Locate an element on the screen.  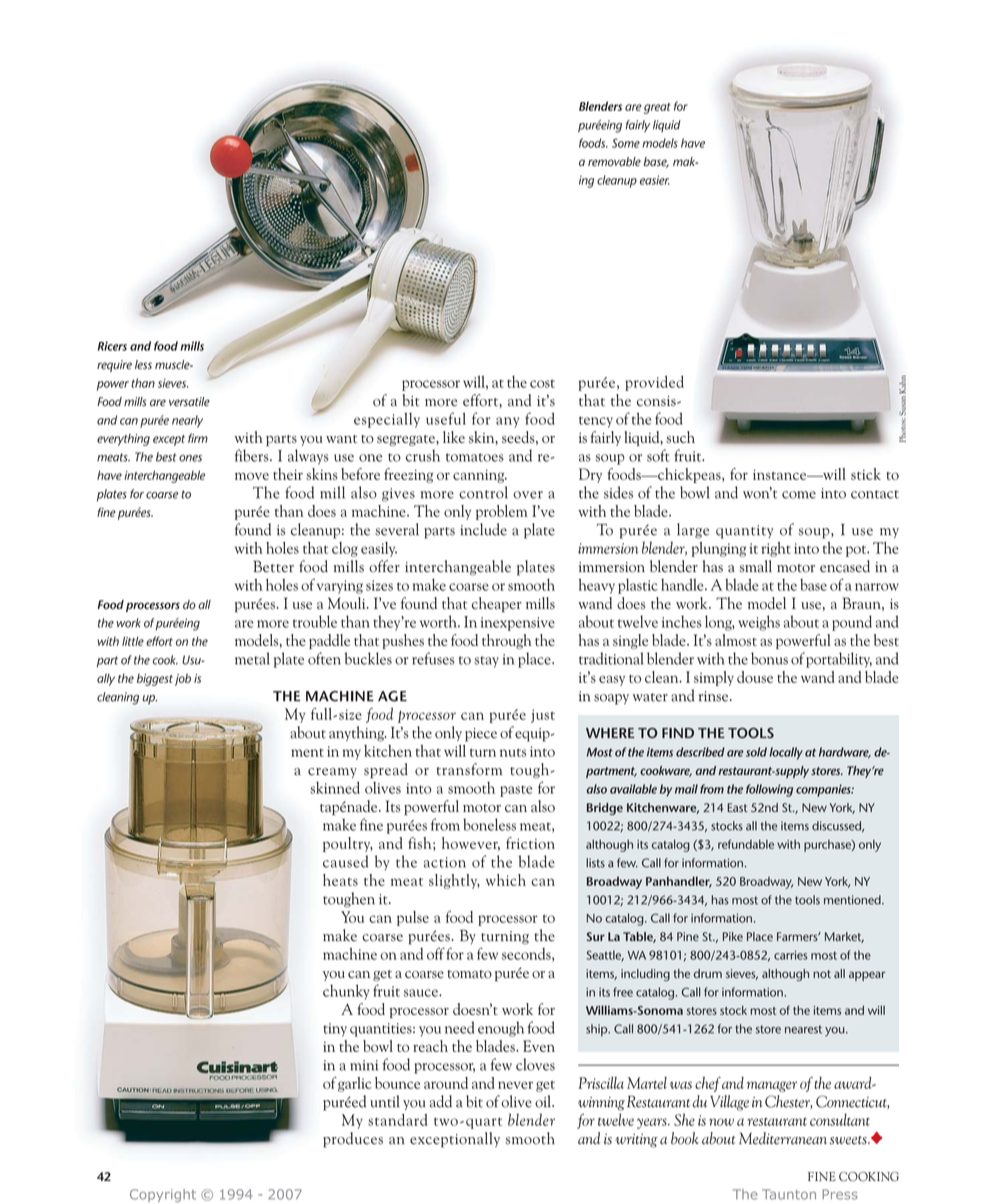
stay is located at coordinates (486, 662).
